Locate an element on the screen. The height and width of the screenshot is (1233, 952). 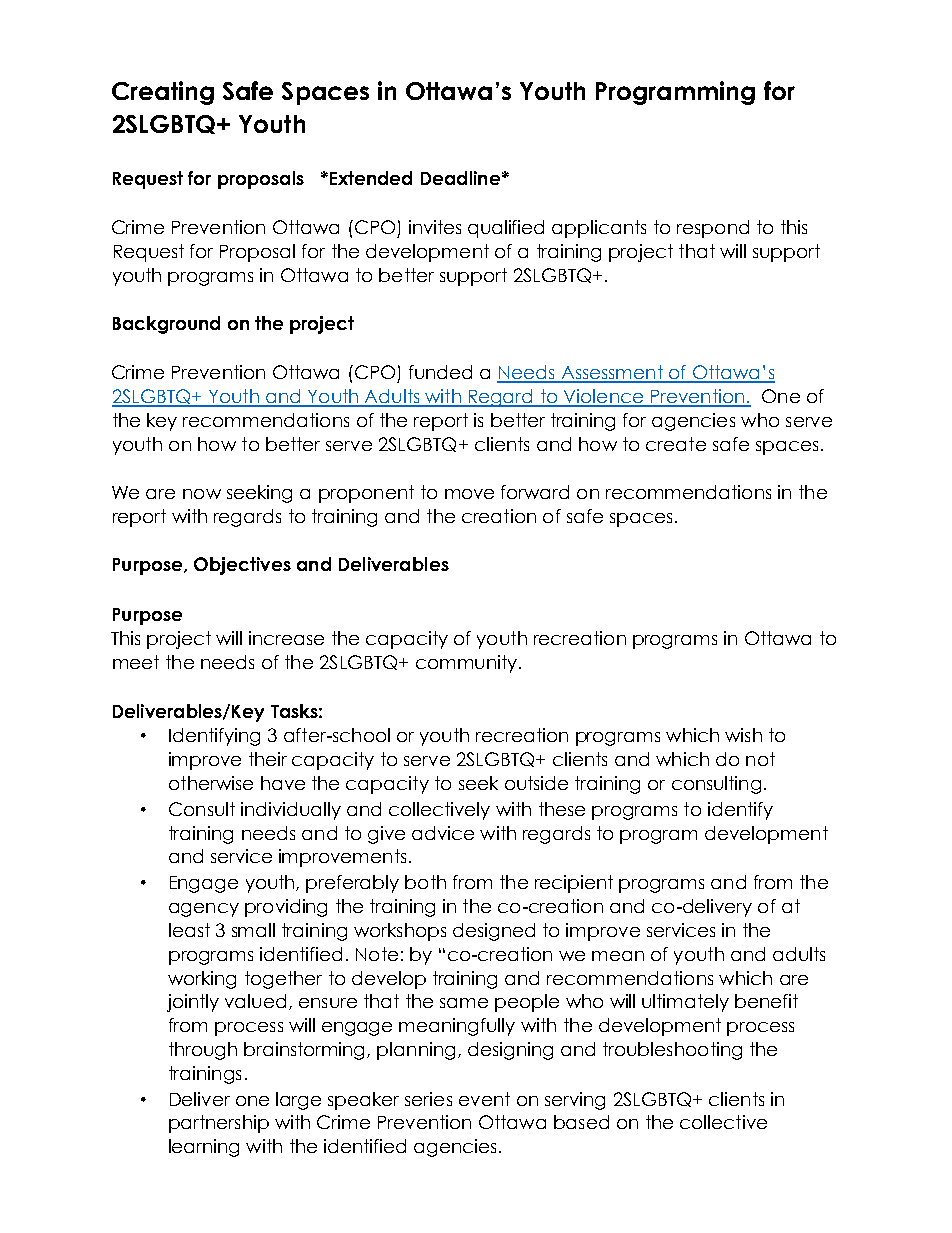
recipient is located at coordinates (574, 884).
